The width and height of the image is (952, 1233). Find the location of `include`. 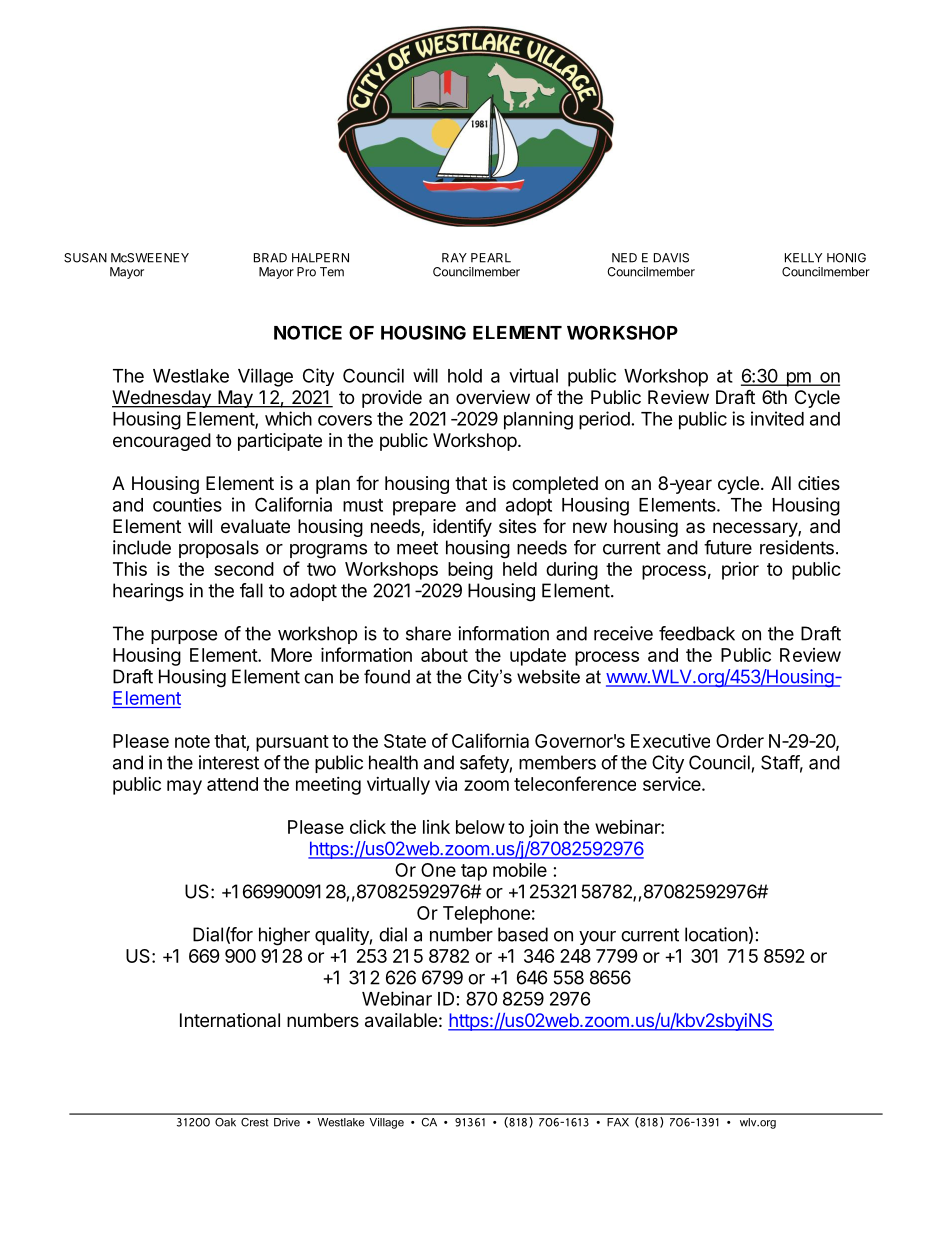

include is located at coordinates (142, 547).
